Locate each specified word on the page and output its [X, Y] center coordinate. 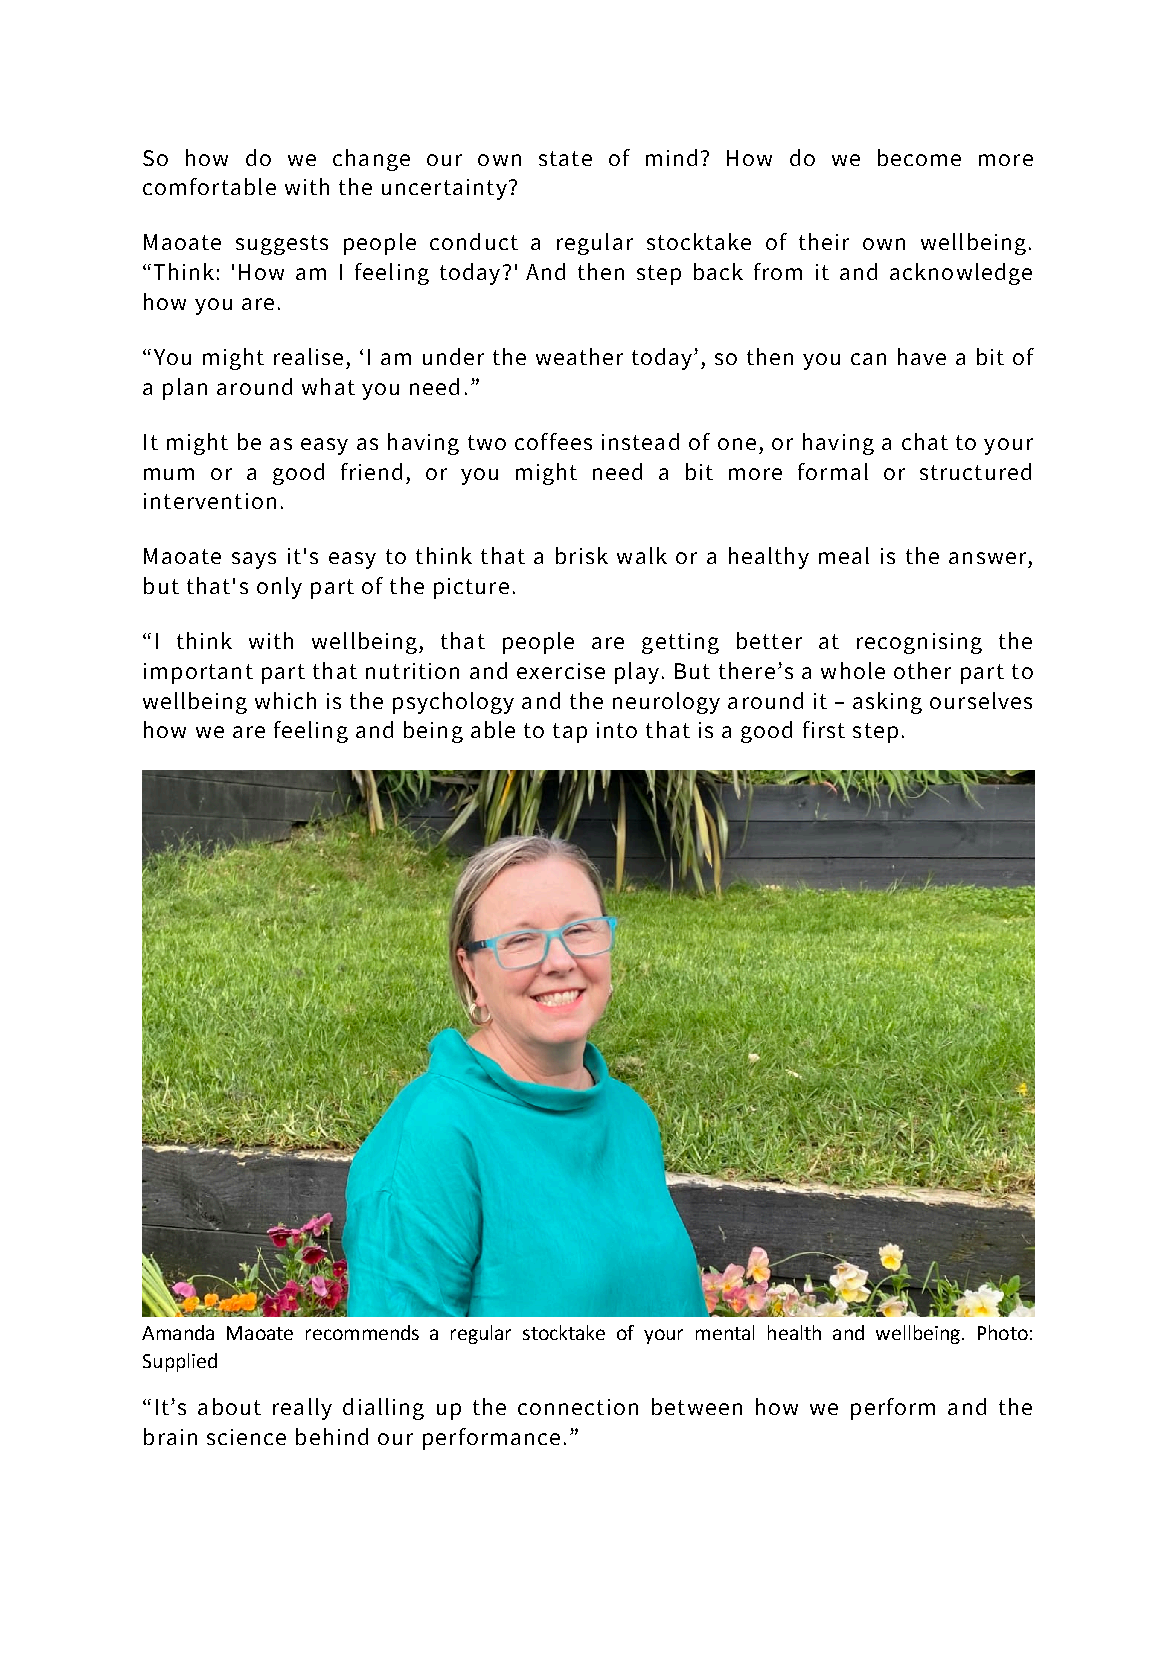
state [565, 158]
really [302, 1409]
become [919, 157]
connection [578, 1407]
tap [570, 733]
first [824, 729]
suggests [282, 245]
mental [725, 1332]
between [697, 1406]
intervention [210, 501]
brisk [582, 555]
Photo [1003, 1332]
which [285, 700]
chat [925, 441]
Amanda [178, 1332]
